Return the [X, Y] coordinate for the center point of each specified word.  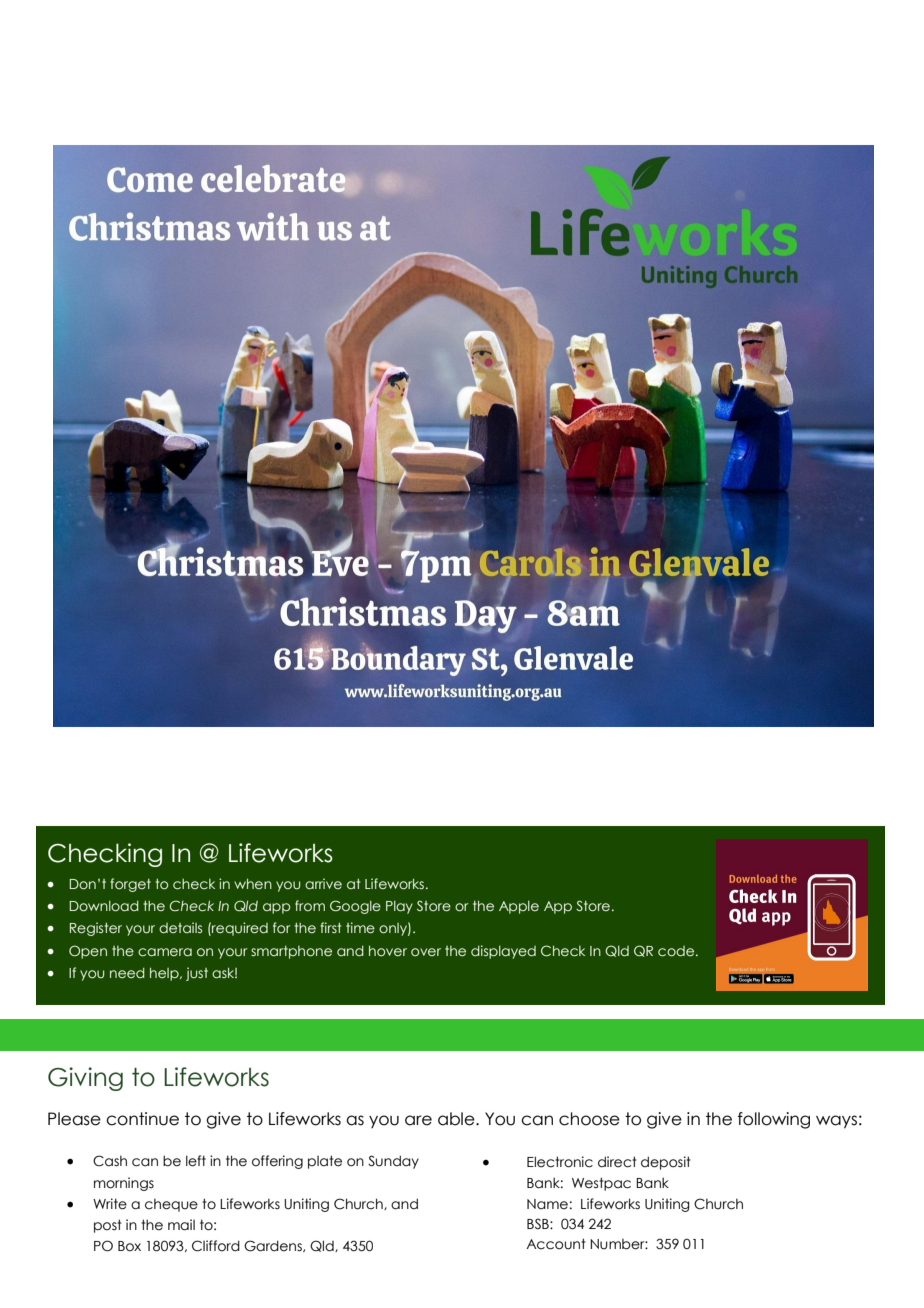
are [418, 1120]
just [197, 974]
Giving [85, 1079]
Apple [519, 907]
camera [165, 952]
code [677, 951]
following [774, 1120]
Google [355, 907]
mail [181, 1225]
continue [142, 1119]
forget [130, 885]
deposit [666, 1163]
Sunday [393, 1162]
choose [589, 1119]
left [196, 1161]
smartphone [291, 952]
